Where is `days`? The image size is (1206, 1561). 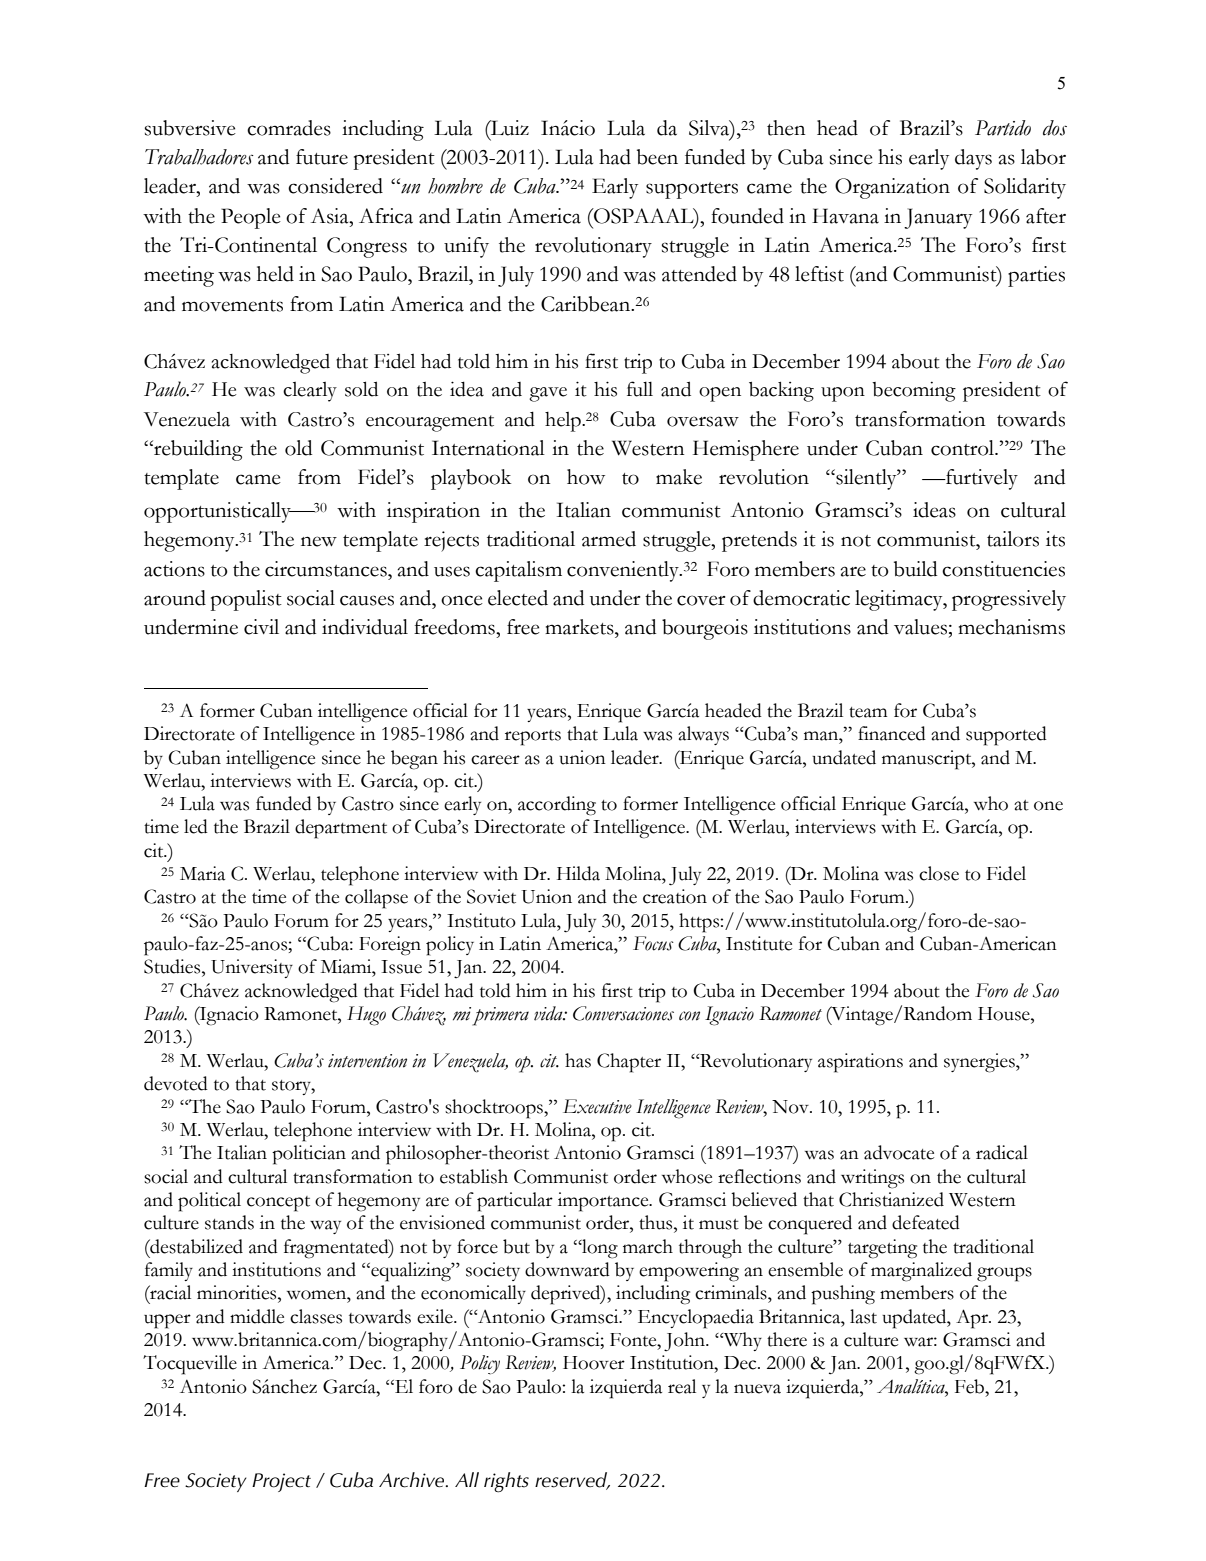 days is located at coordinates (973, 159).
